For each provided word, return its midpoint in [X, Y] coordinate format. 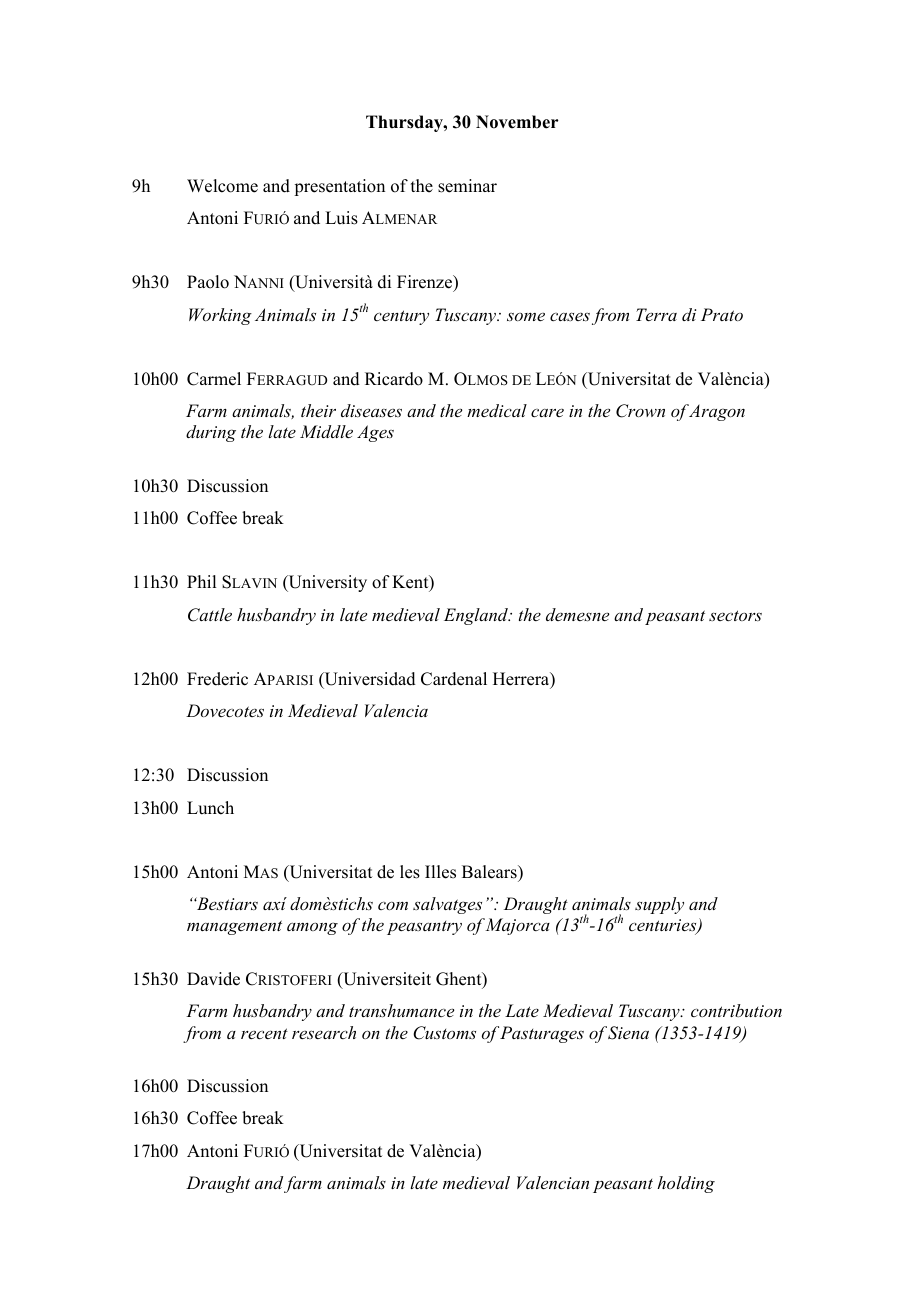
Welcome [222, 186]
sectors [735, 615]
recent [264, 1033]
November [517, 122]
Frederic [217, 679]
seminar [467, 186]
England [477, 616]
